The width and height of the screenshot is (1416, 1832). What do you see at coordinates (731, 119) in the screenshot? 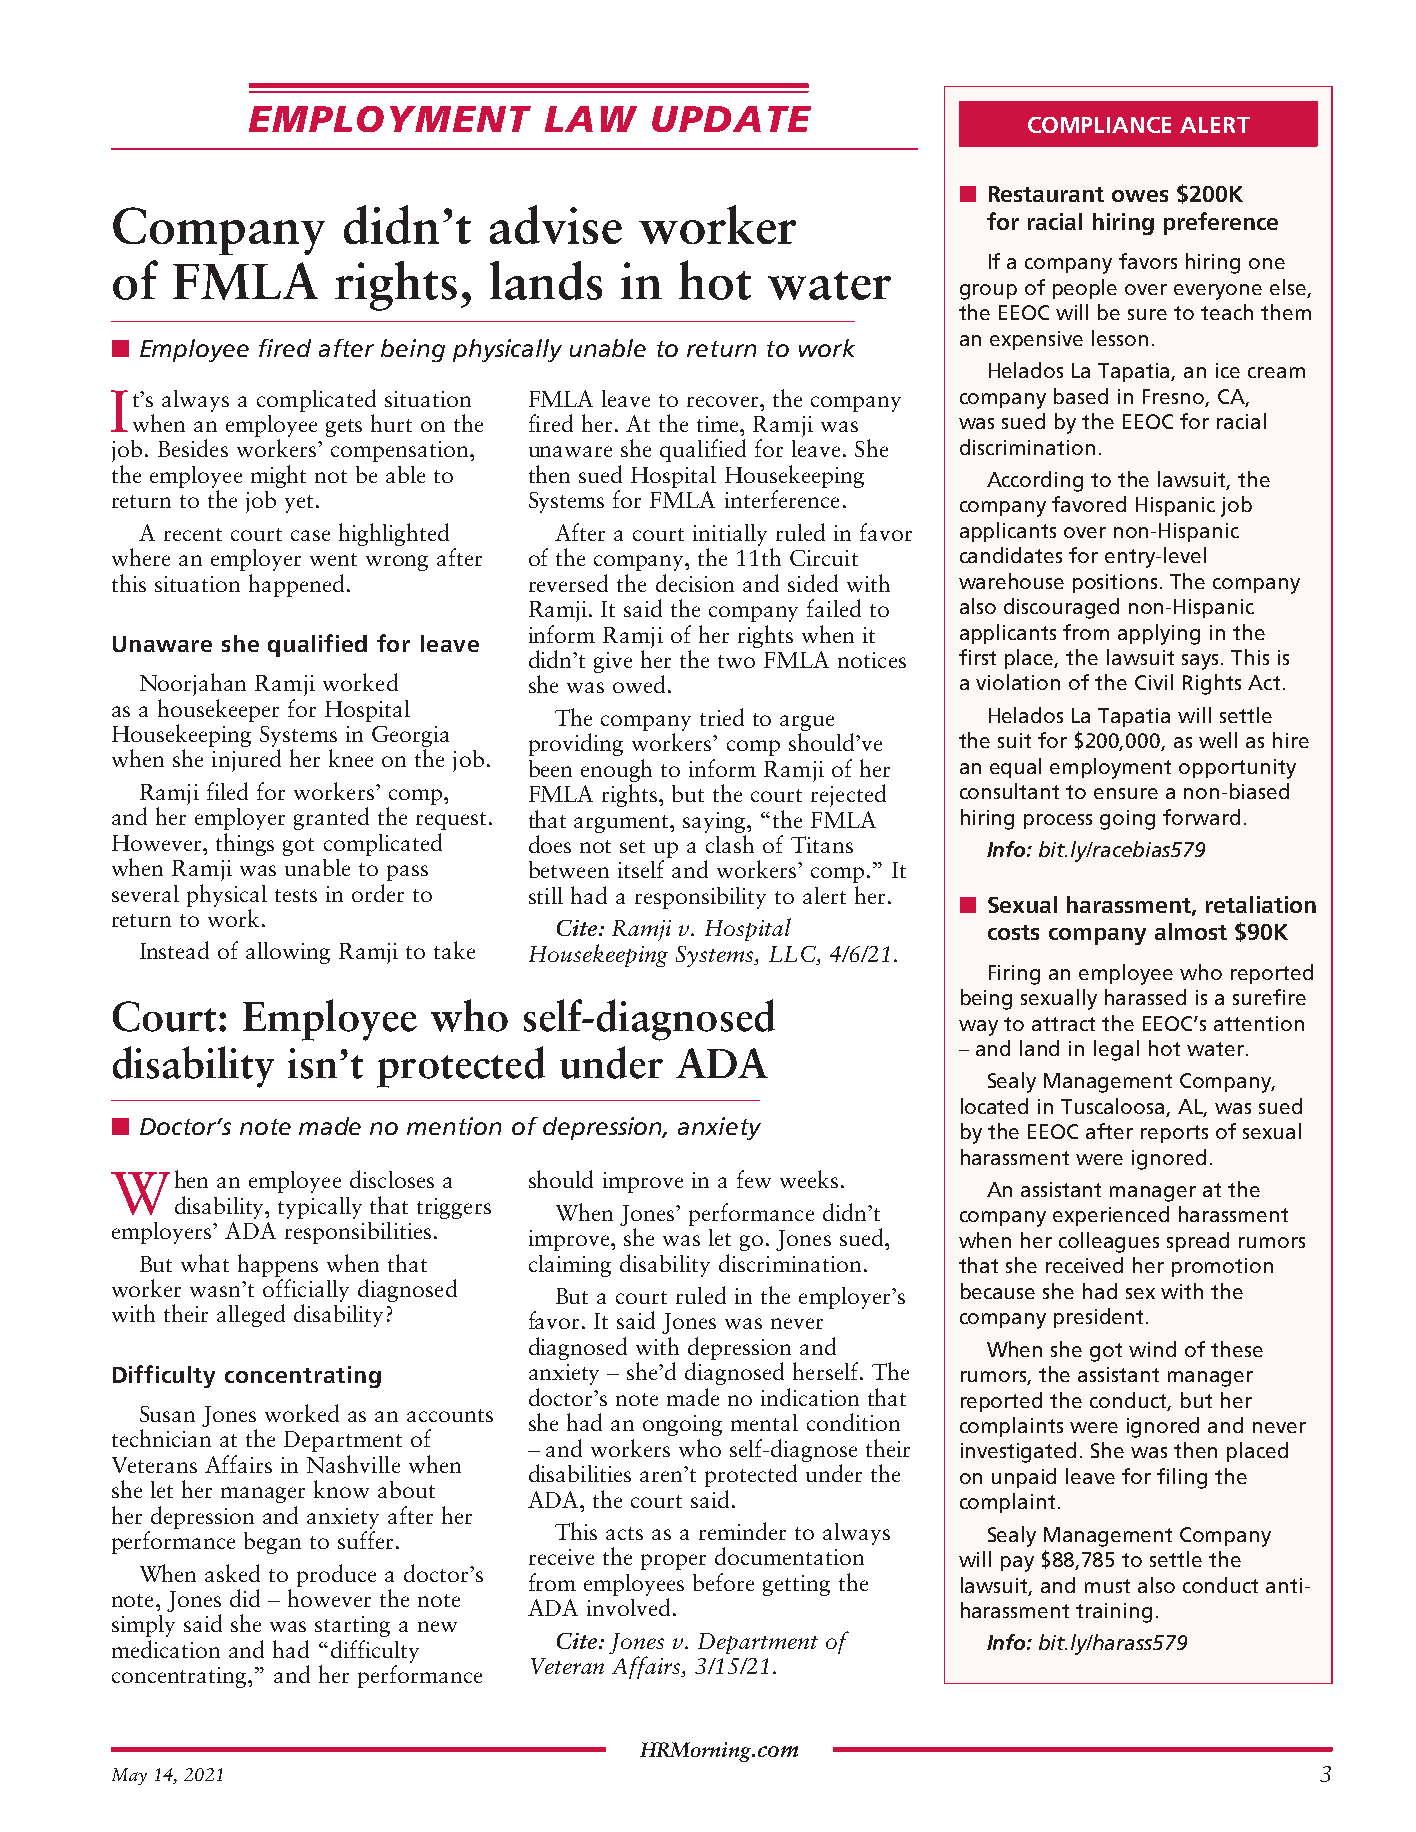
I see `UPDATE` at bounding box center [731, 119].
